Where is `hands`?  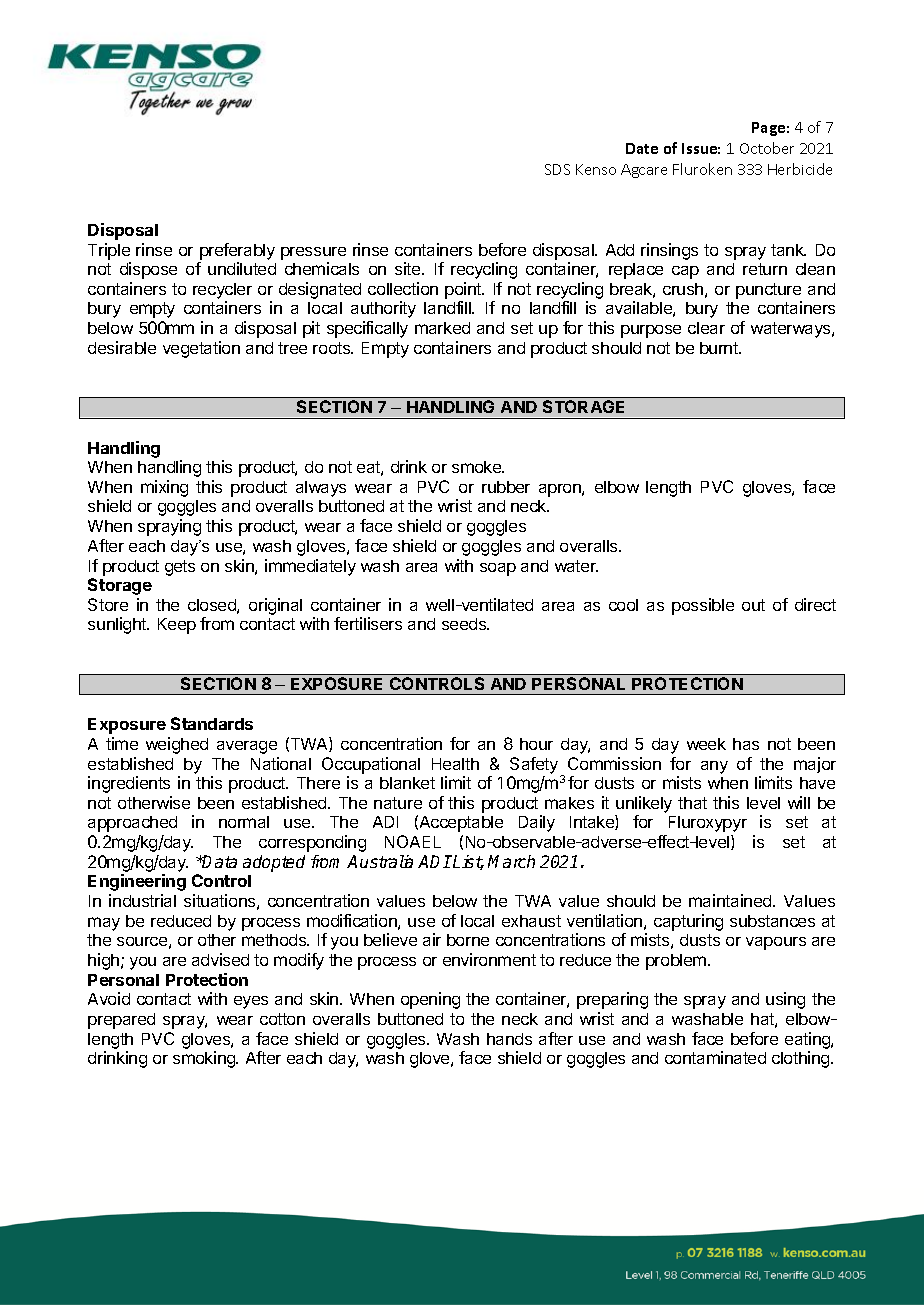
hands is located at coordinates (509, 1039).
